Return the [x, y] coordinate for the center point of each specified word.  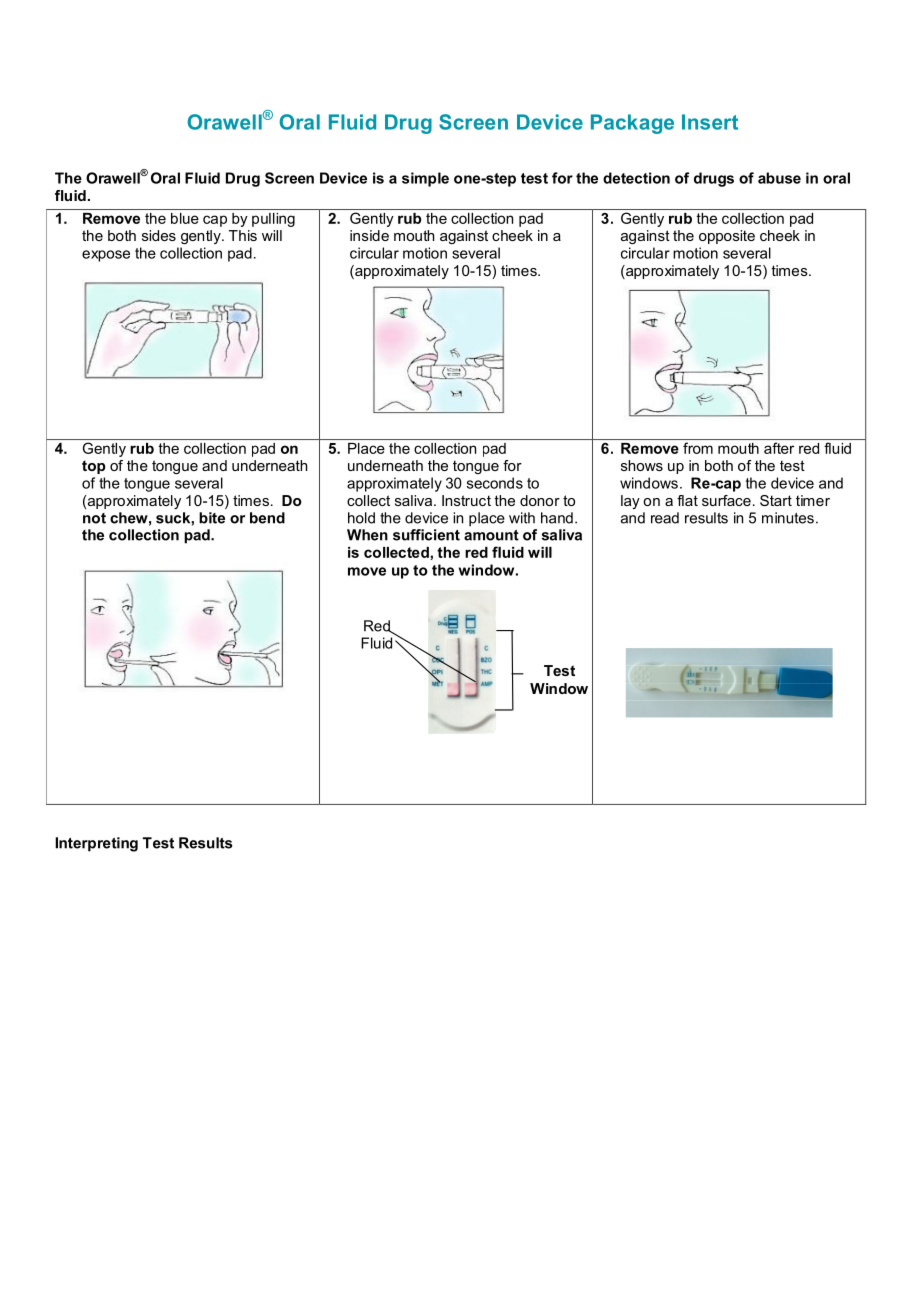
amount [491, 535]
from [698, 448]
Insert [710, 122]
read [665, 518]
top [93, 467]
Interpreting [96, 844]
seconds [495, 483]
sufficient [426, 535]
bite [212, 518]
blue [185, 218]
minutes [788, 518]
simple [425, 179]
